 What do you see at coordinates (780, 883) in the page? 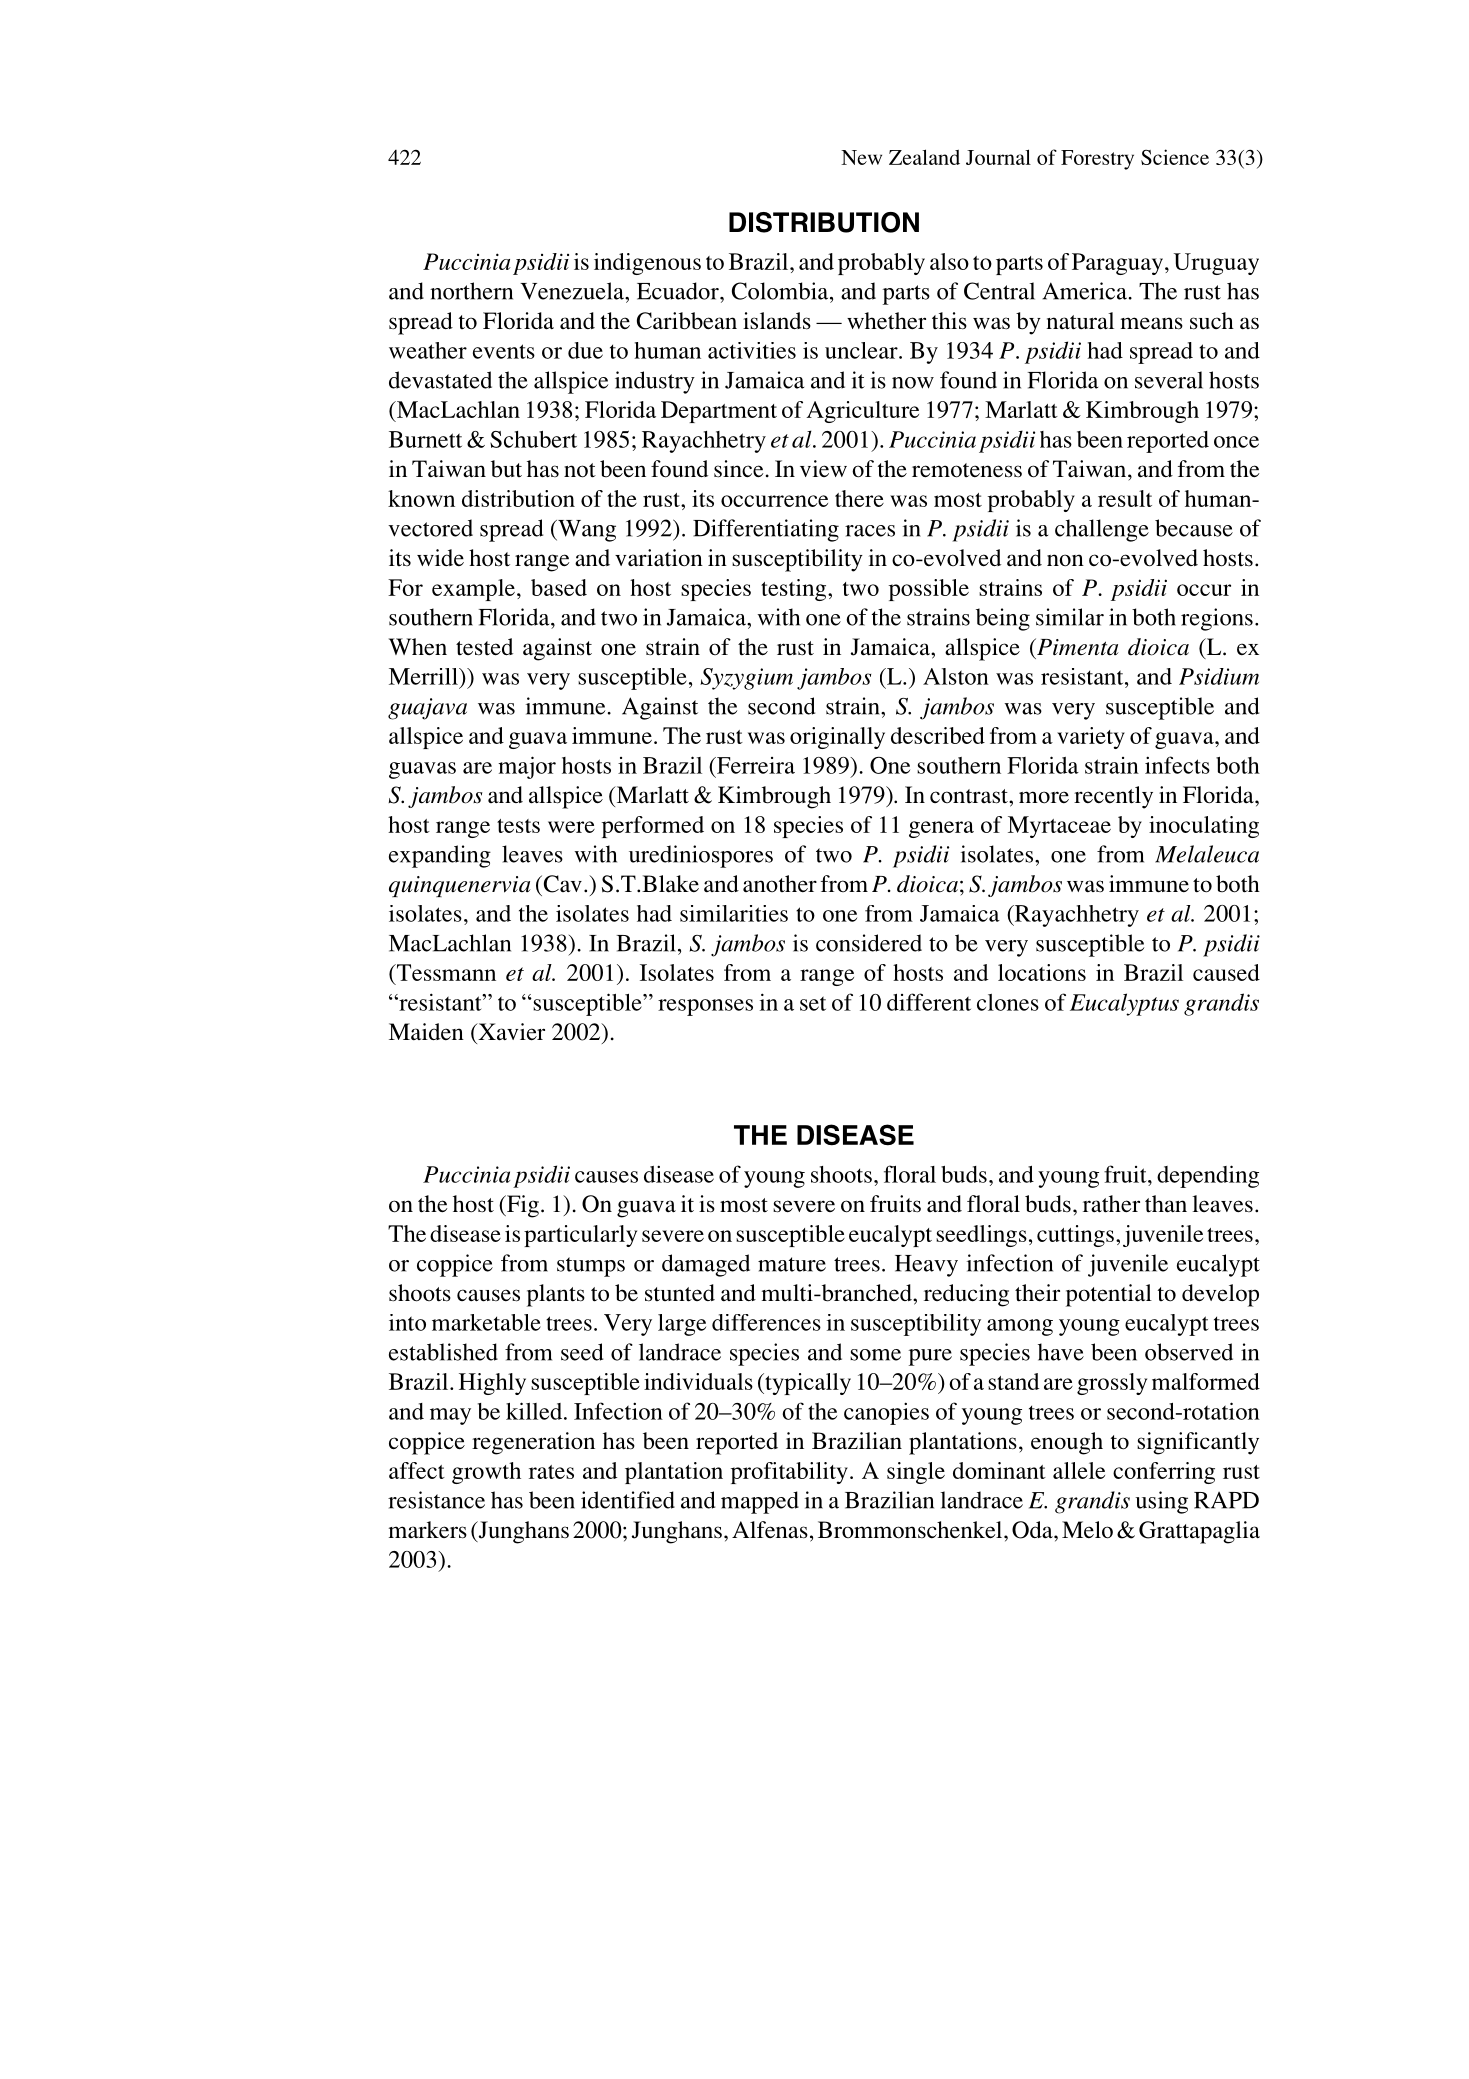
I see `another` at bounding box center [780, 883].
